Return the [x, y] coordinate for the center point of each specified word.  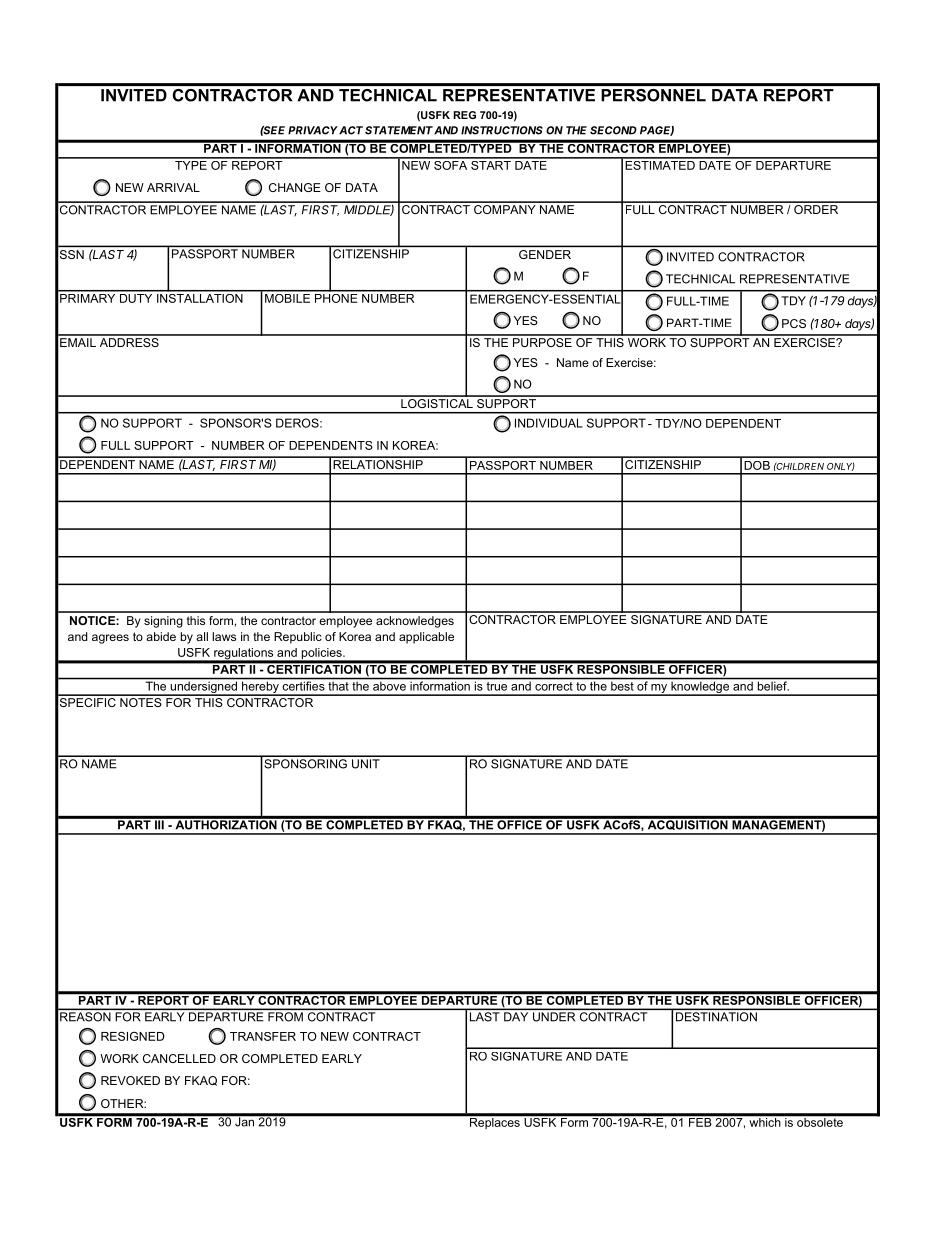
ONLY [841, 466]
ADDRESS [129, 341]
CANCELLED [179, 1058]
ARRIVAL [173, 187]
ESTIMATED [660, 164]
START [491, 164]
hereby [260, 688]
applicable [426, 638]
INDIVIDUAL [549, 423]
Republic [298, 638]
